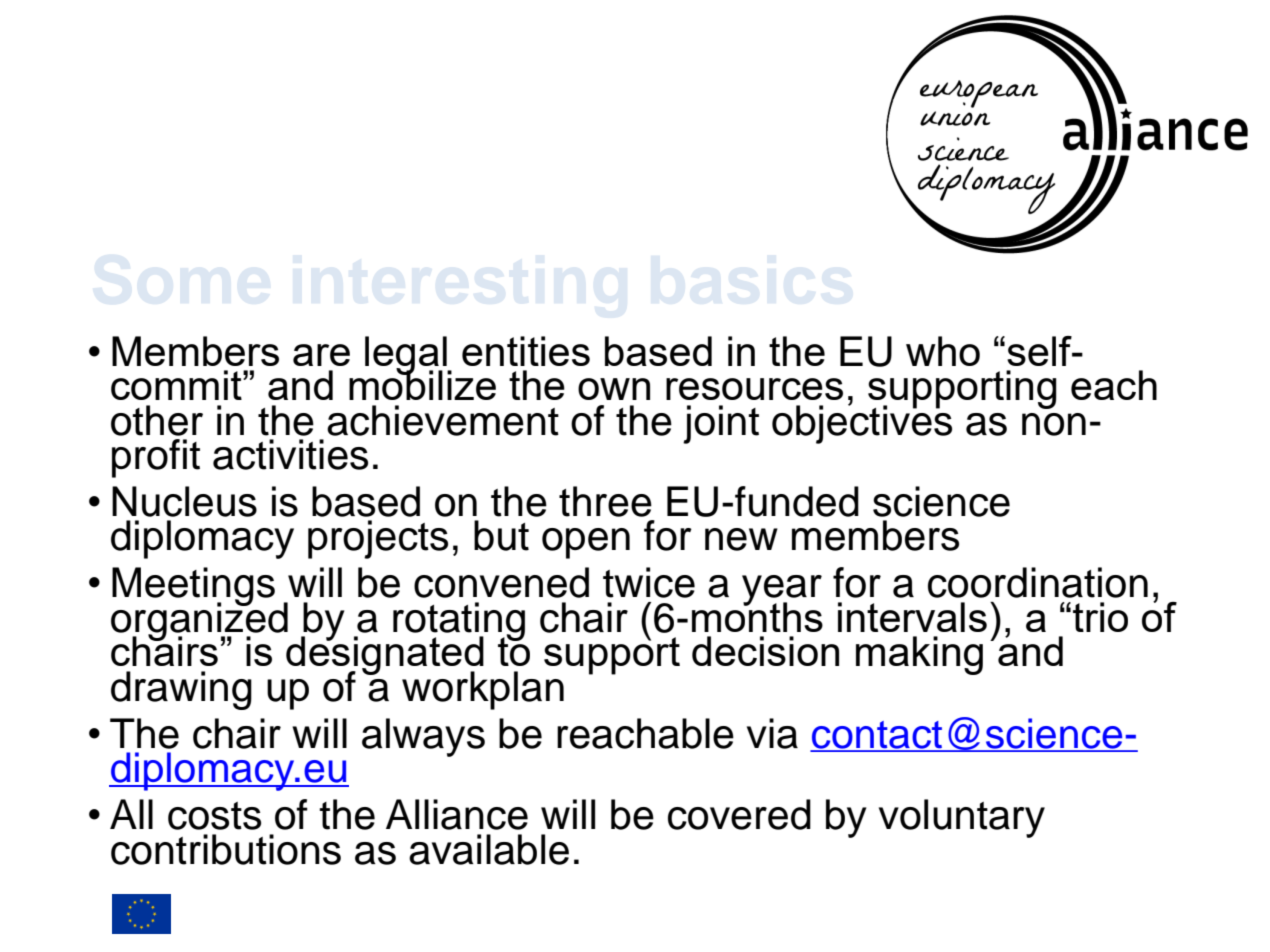 The height and width of the screenshot is (952, 1270). What do you see at coordinates (184, 501) in the screenshot?
I see `Nucleus` at bounding box center [184, 501].
